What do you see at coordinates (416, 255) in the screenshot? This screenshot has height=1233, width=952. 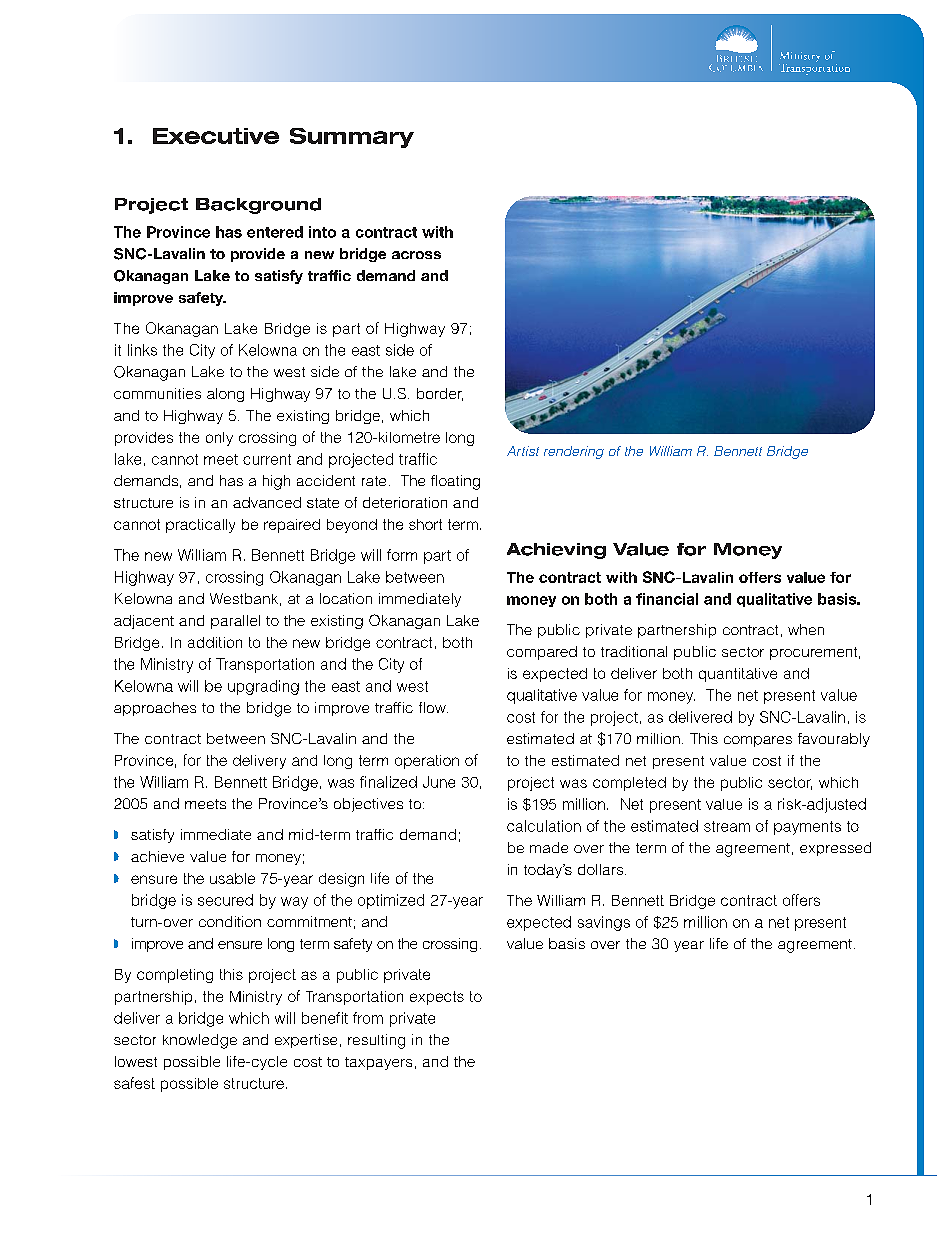 I see `across` at bounding box center [416, 255].
